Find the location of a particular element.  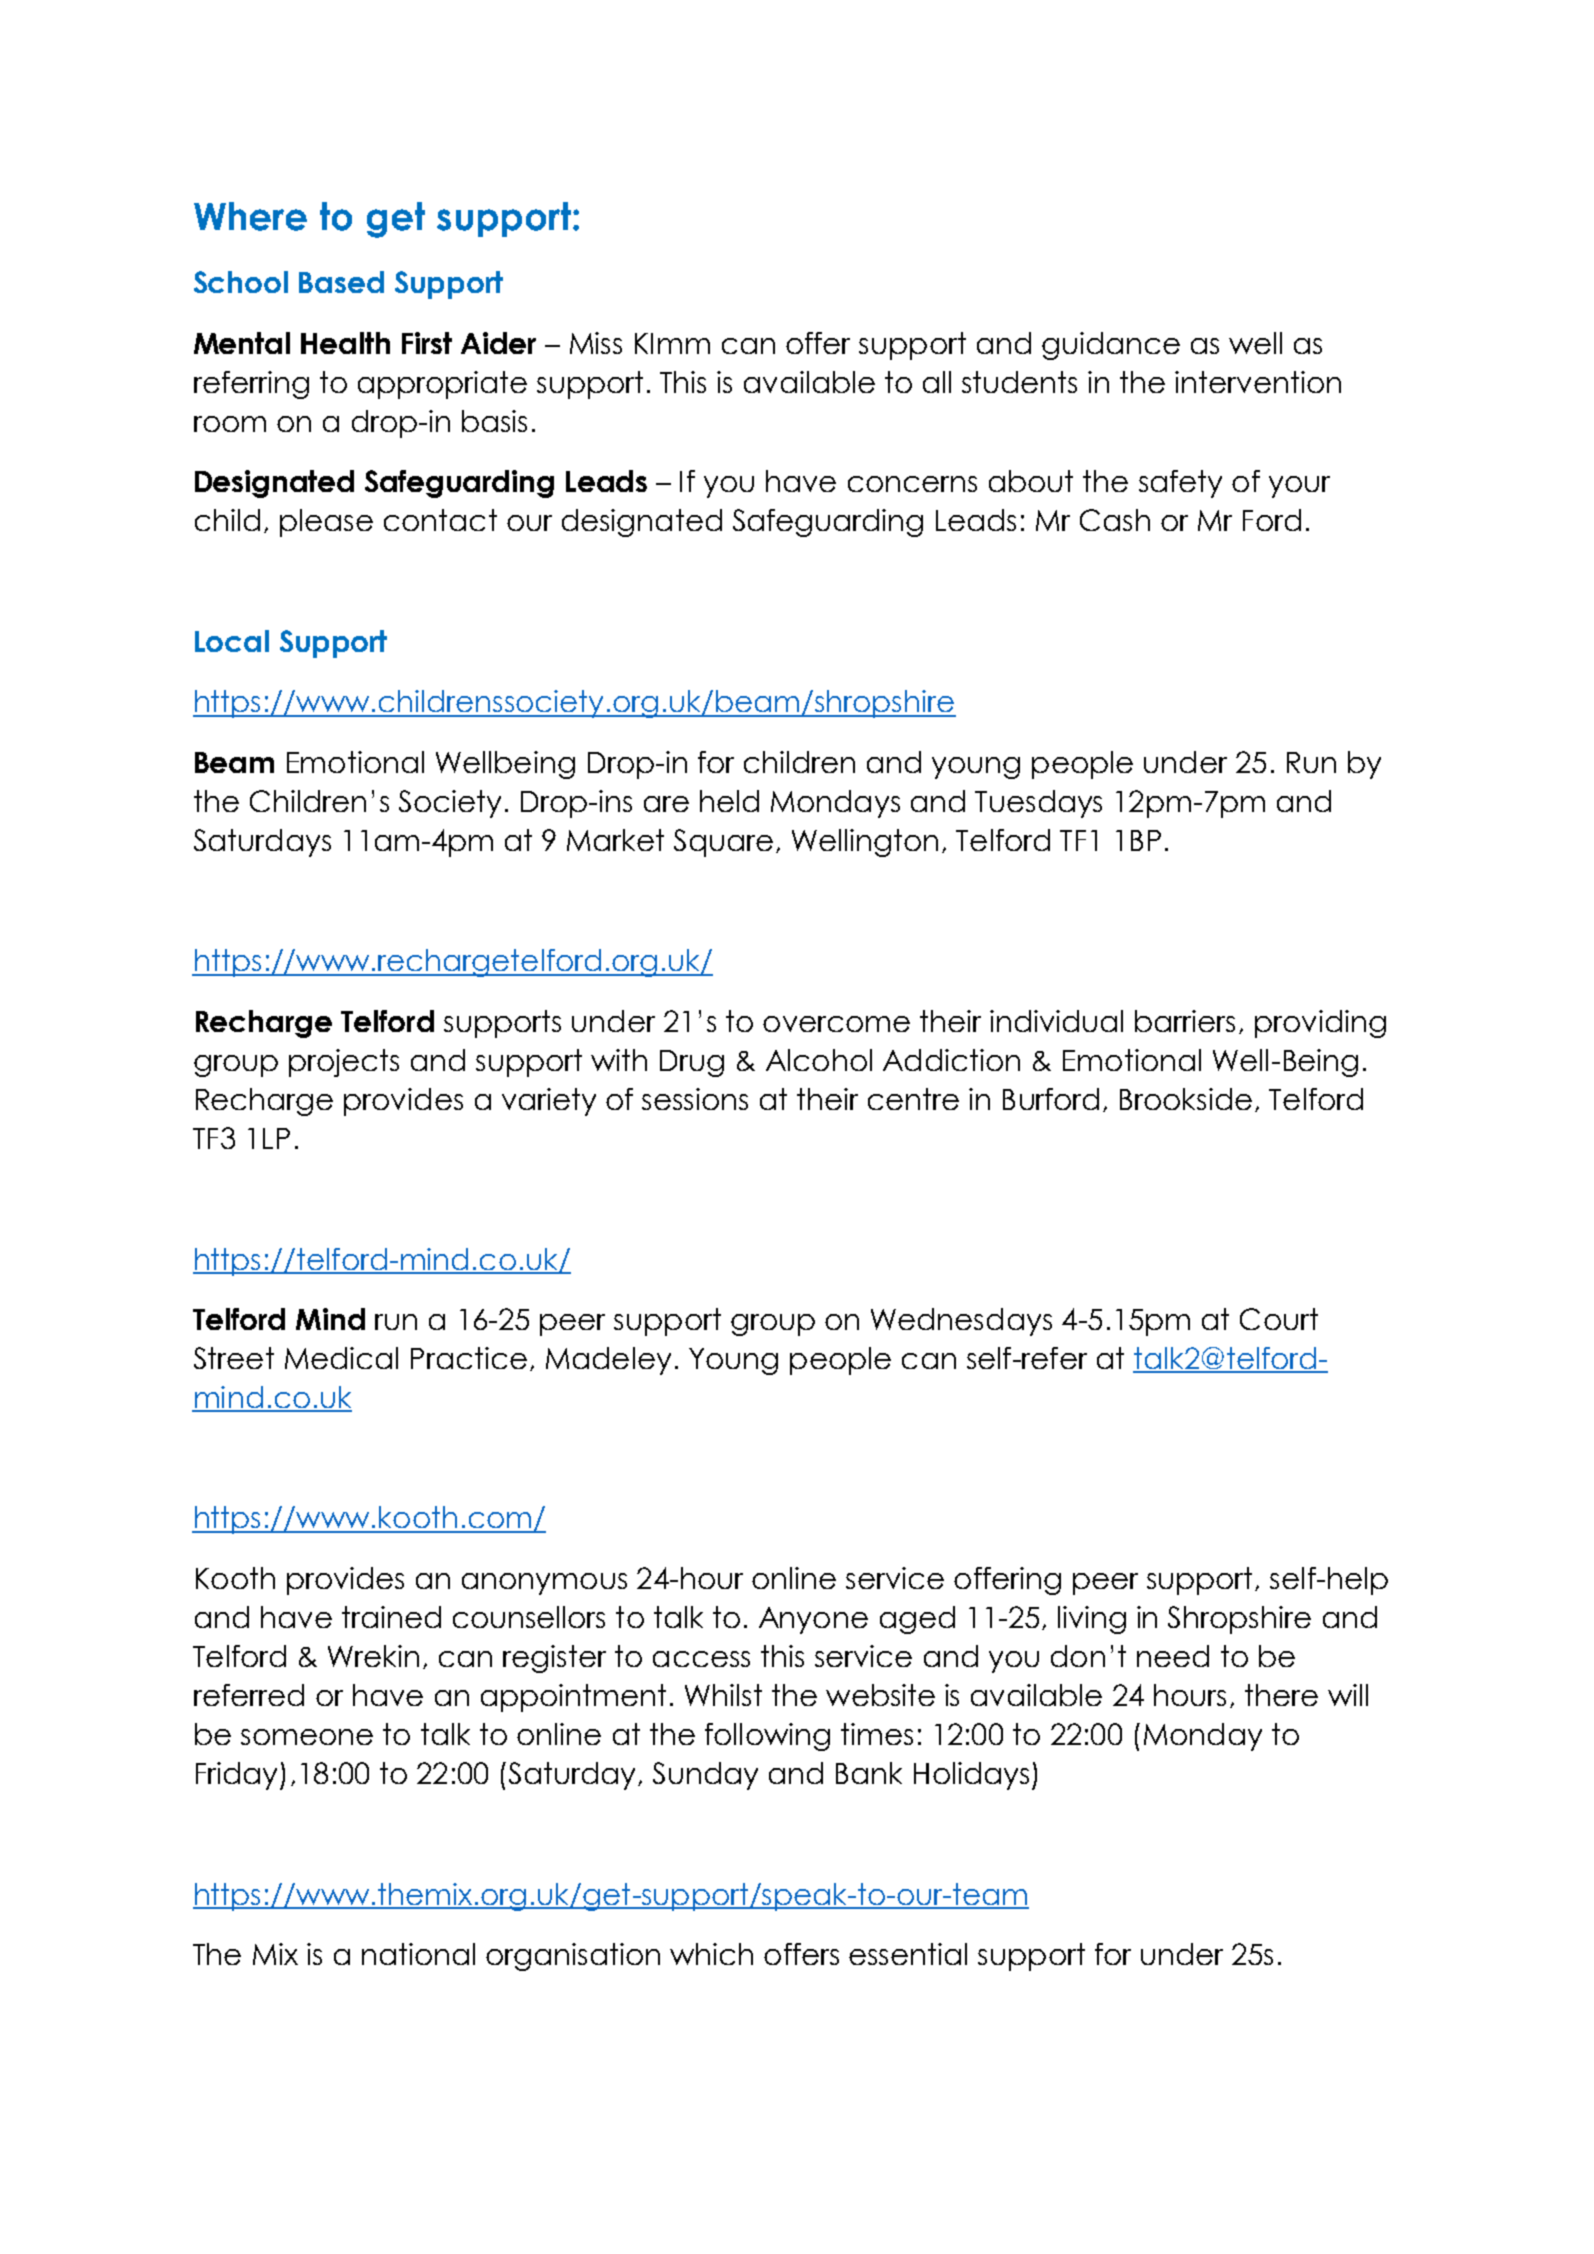

guidance is located at coordinates (1111, 346).
